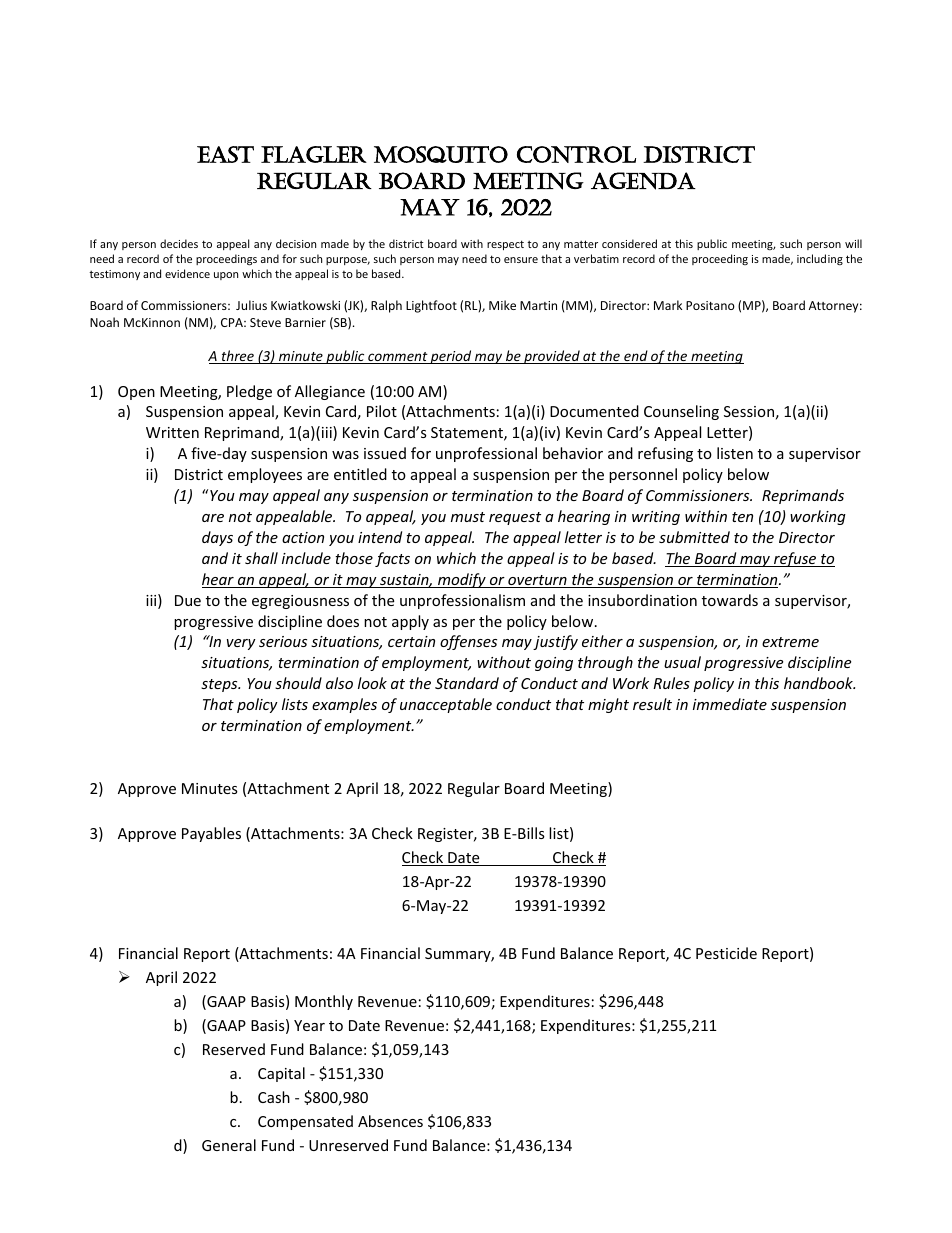 This screenshot has height=1233, width=952. Describe the element at coordinates (790, 642) in the screenshot. I see `extreme` at that location.
